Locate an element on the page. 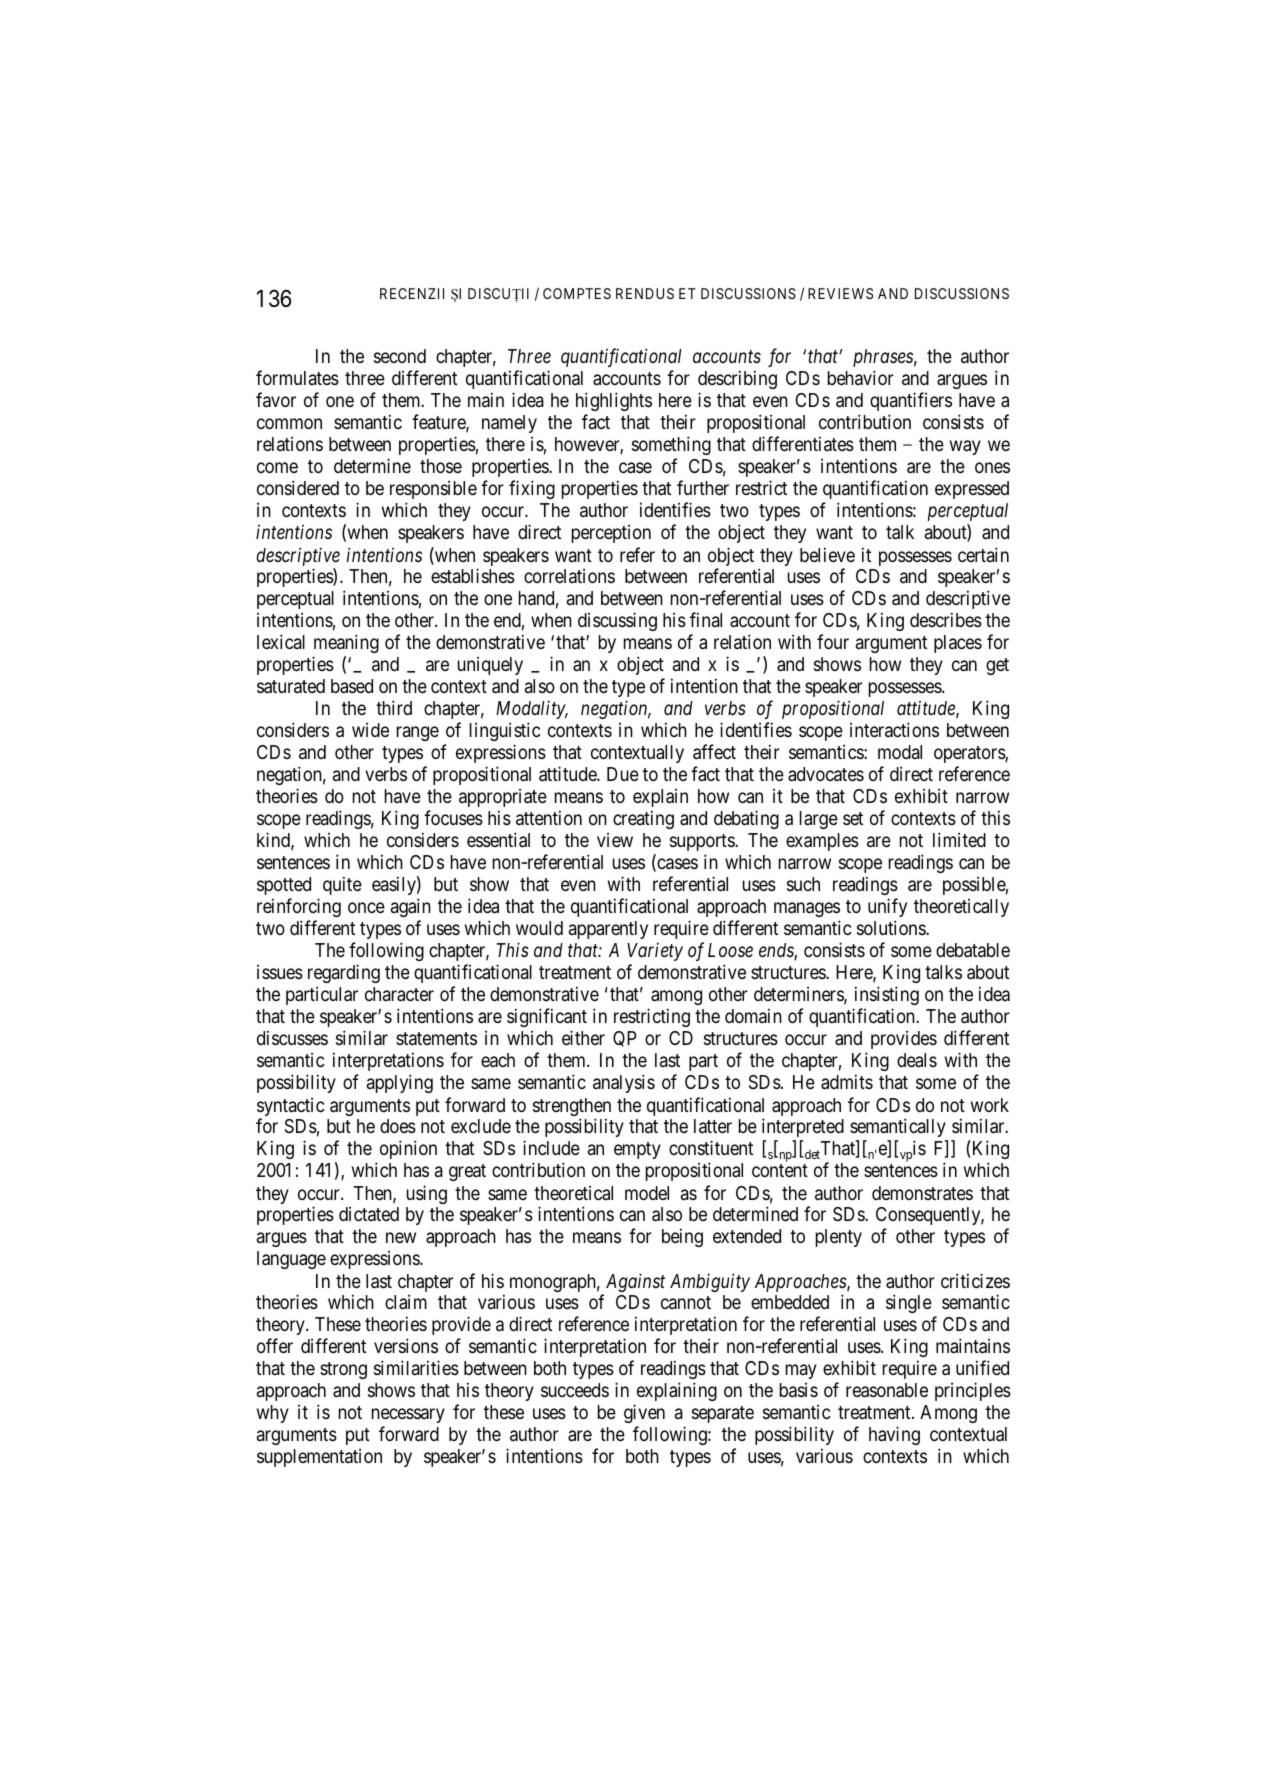 The image size is (1265, 1790). demonstrates is located at coordinates (922, 1193).
